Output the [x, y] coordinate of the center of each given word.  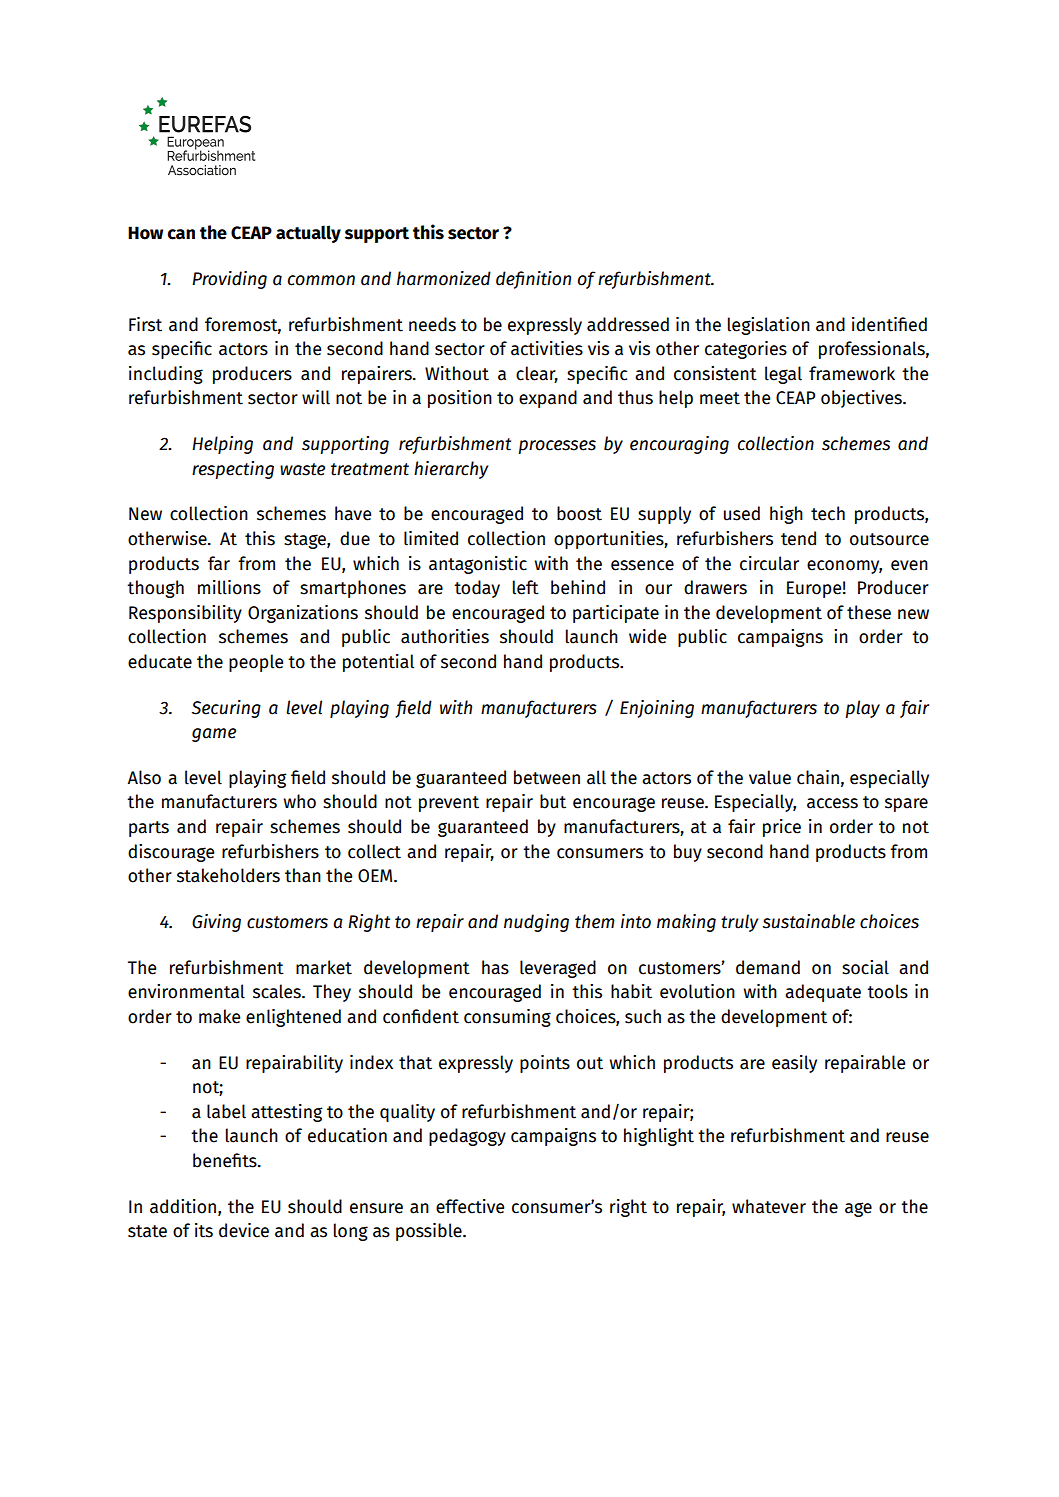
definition [533, 280]
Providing [229, 280]
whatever [769, 1206]
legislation [769, 326]
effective [470, 1206]
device [244, 1230]
